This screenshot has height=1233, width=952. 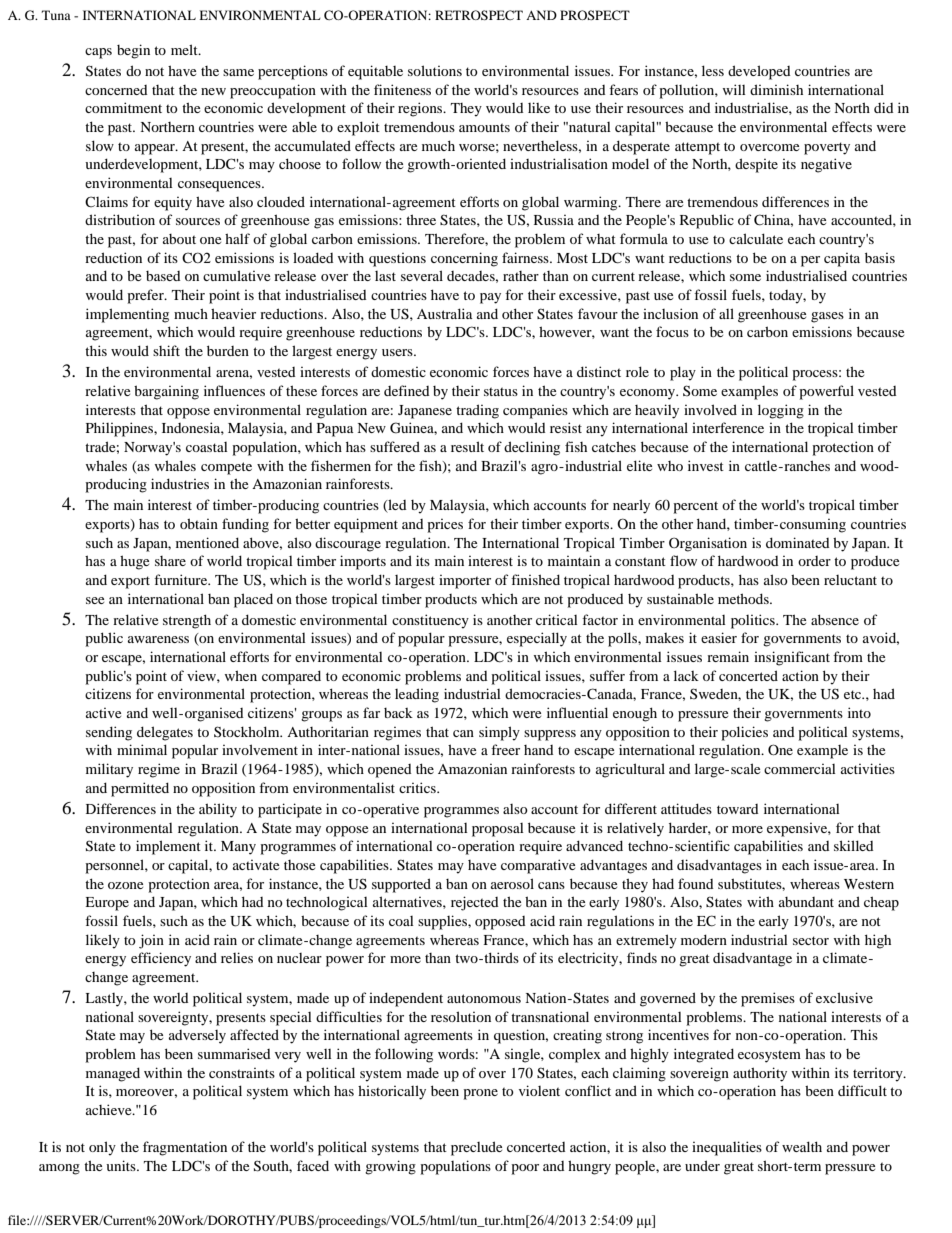 What do you see at coordinates (477, 411) in the screenshot?
I see `trading` at bounding box center [477, 411].
